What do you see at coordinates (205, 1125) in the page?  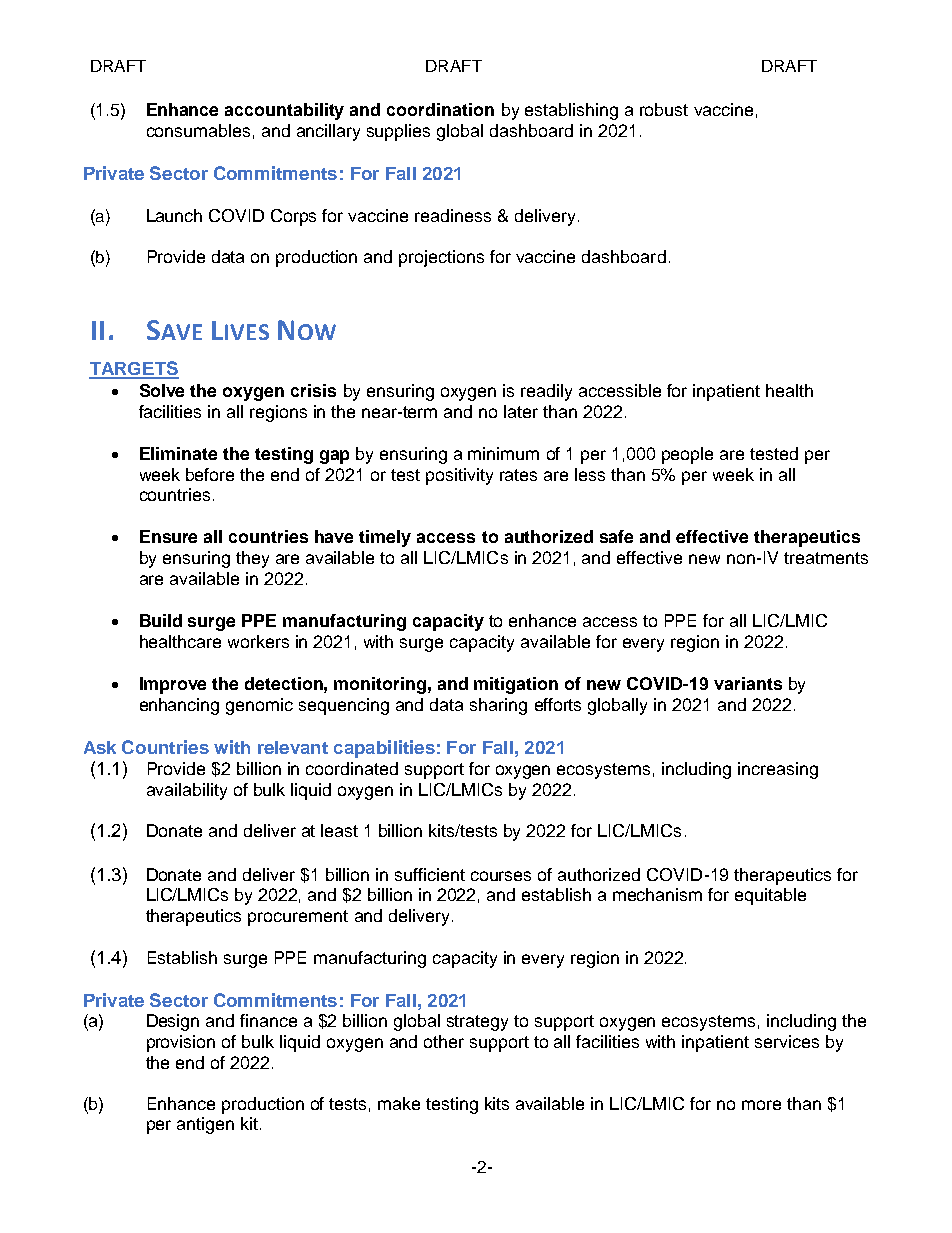 I see `antigen` at bounding box center [205, 1125].
